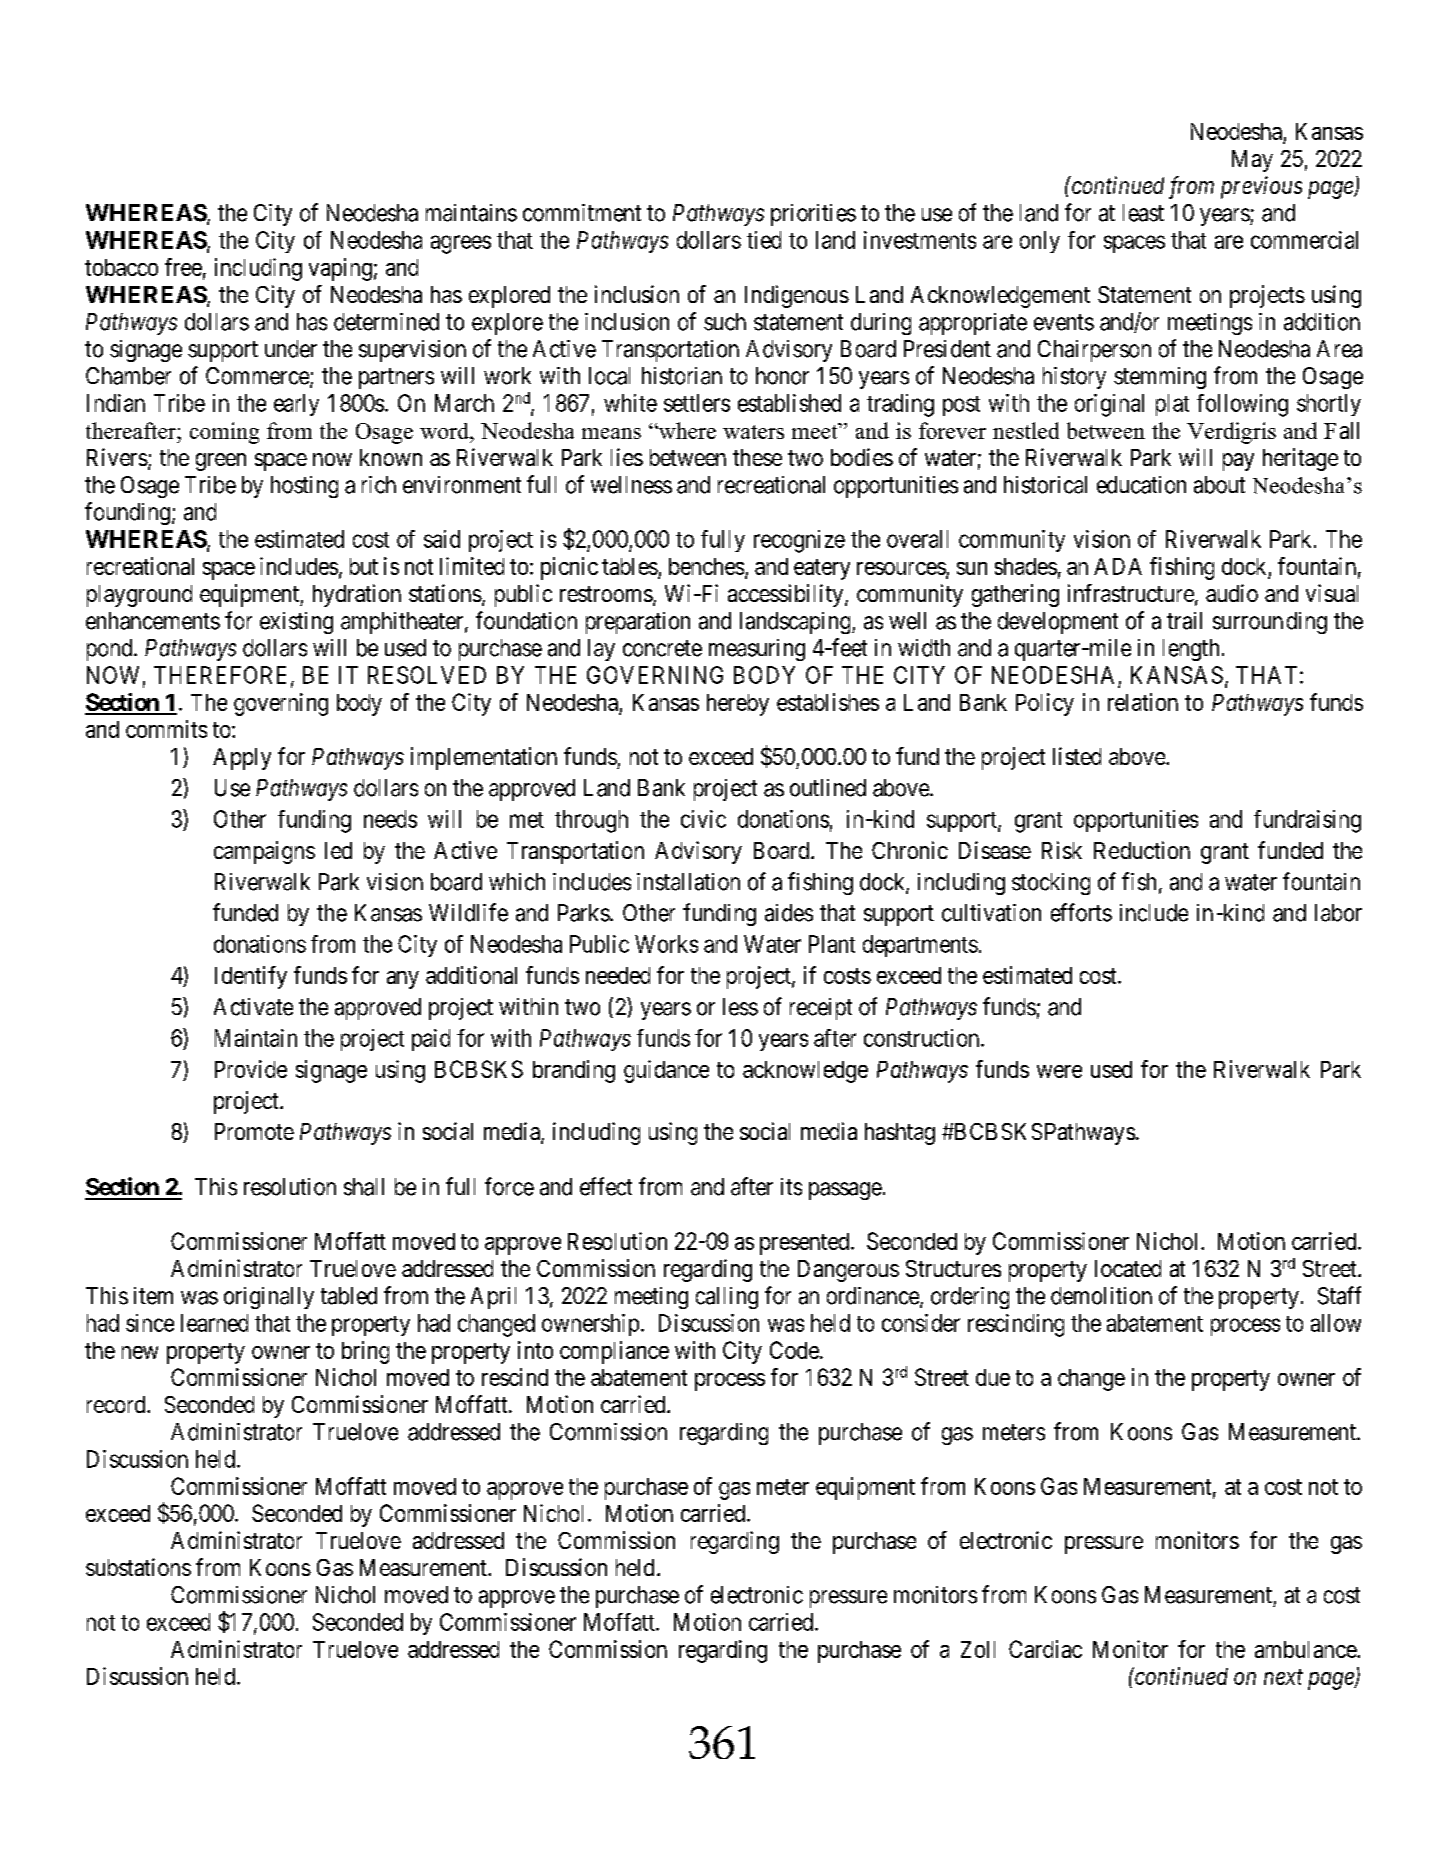 This image has width=1447, height=1872. I want to click on listed, so click(1077, 756).
